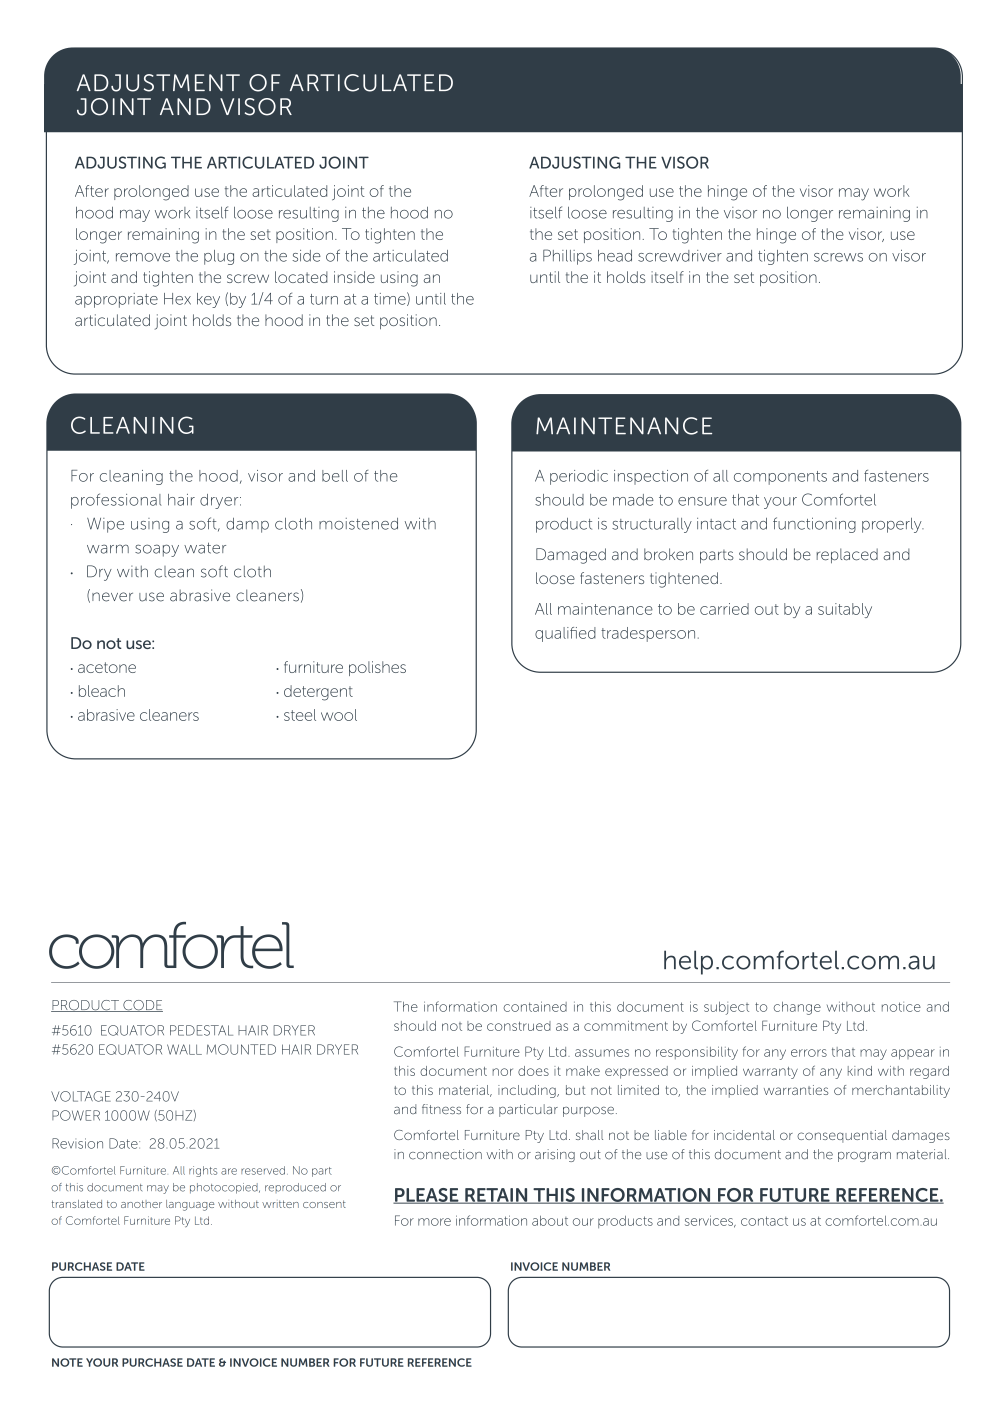 The width and height of the screenshot is (1004, 1424). Describe the element at coordinates (567, 257) in the screenshot. I see `Phillips` at that location.
